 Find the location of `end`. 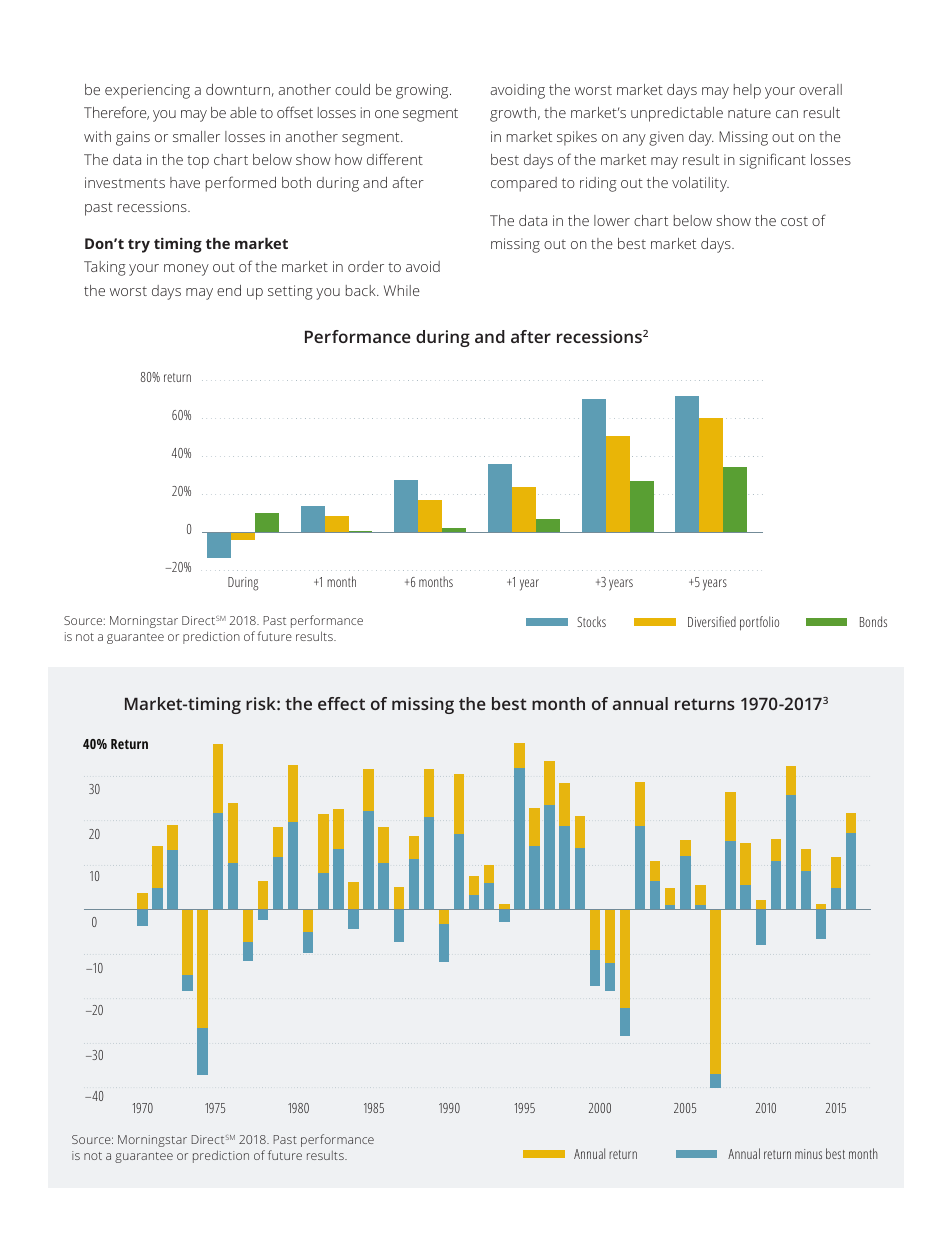

end is located at coordinates (229, 290).
